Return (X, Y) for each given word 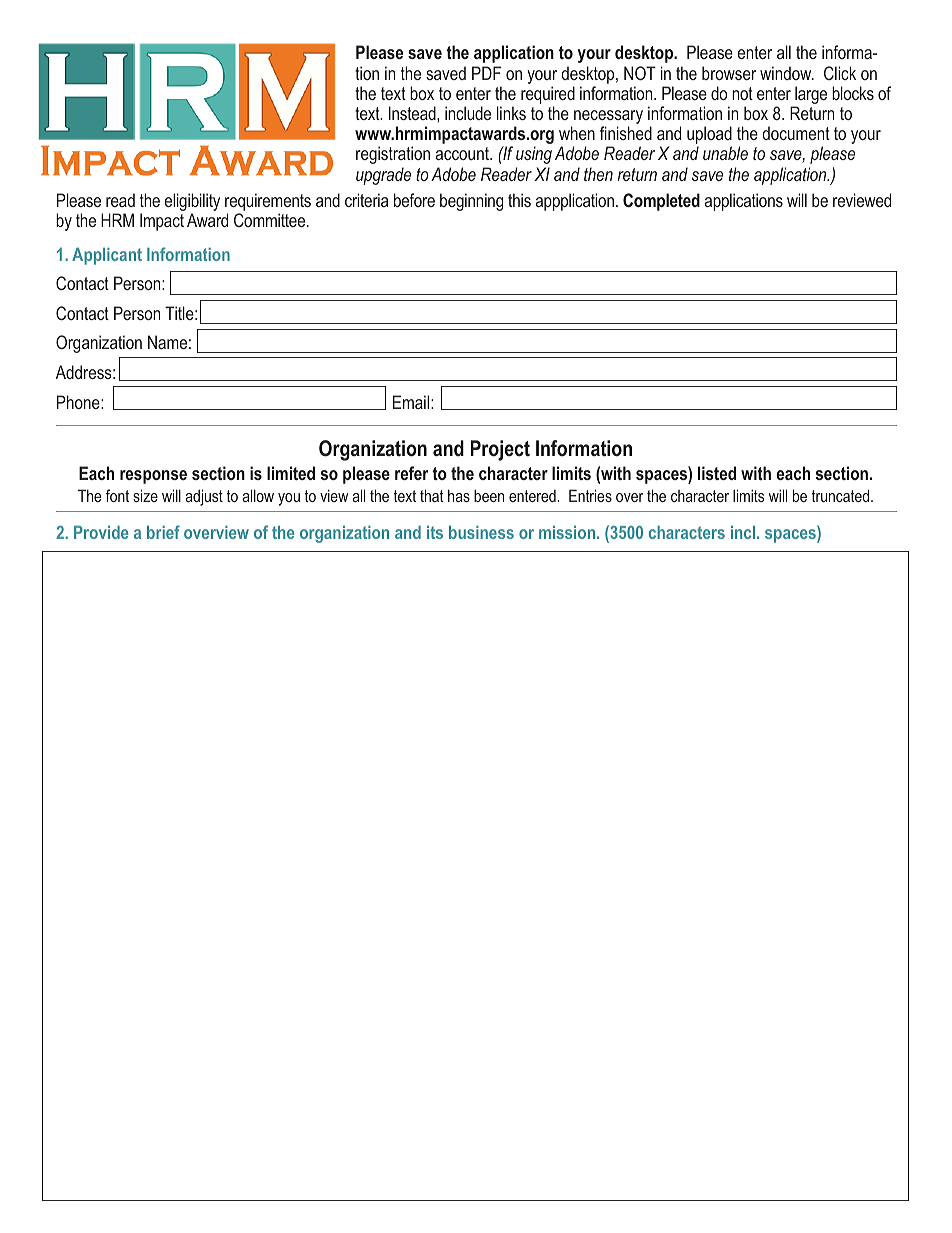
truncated (842, 495)
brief (163, 532)
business (481, 532)
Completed (661, 202)
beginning (471, 202)
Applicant (107, 256)
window (787, 73)
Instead (413, 113)
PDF (486, 73)
